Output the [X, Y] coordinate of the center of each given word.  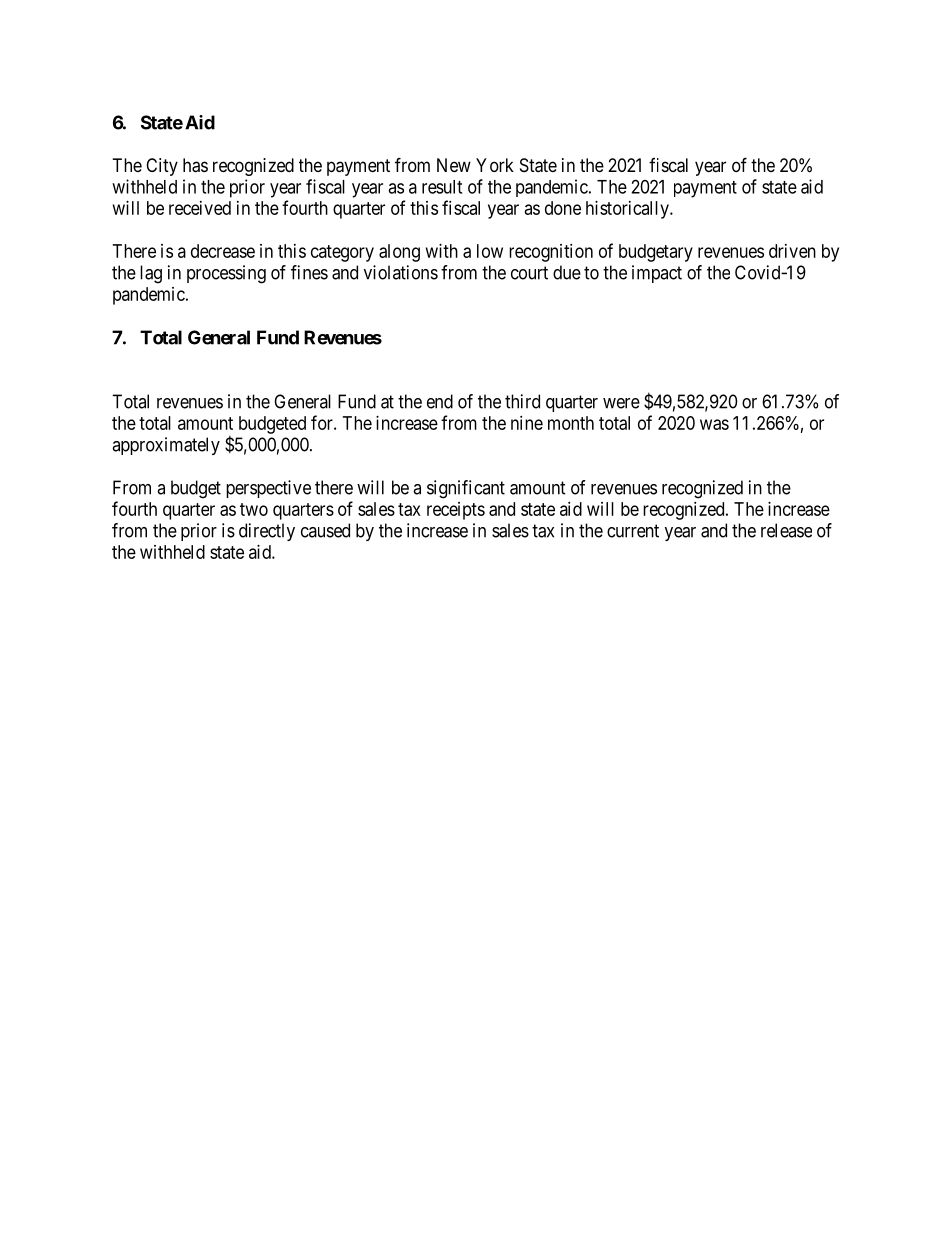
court [529, 273]
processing [226, 274]
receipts [456, 511]
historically [628, 210]
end [440, 401]
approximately [166, 446]
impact [657, 274]
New [454, 165]
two [254, 509]
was [714, 424]
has [195, 165]
